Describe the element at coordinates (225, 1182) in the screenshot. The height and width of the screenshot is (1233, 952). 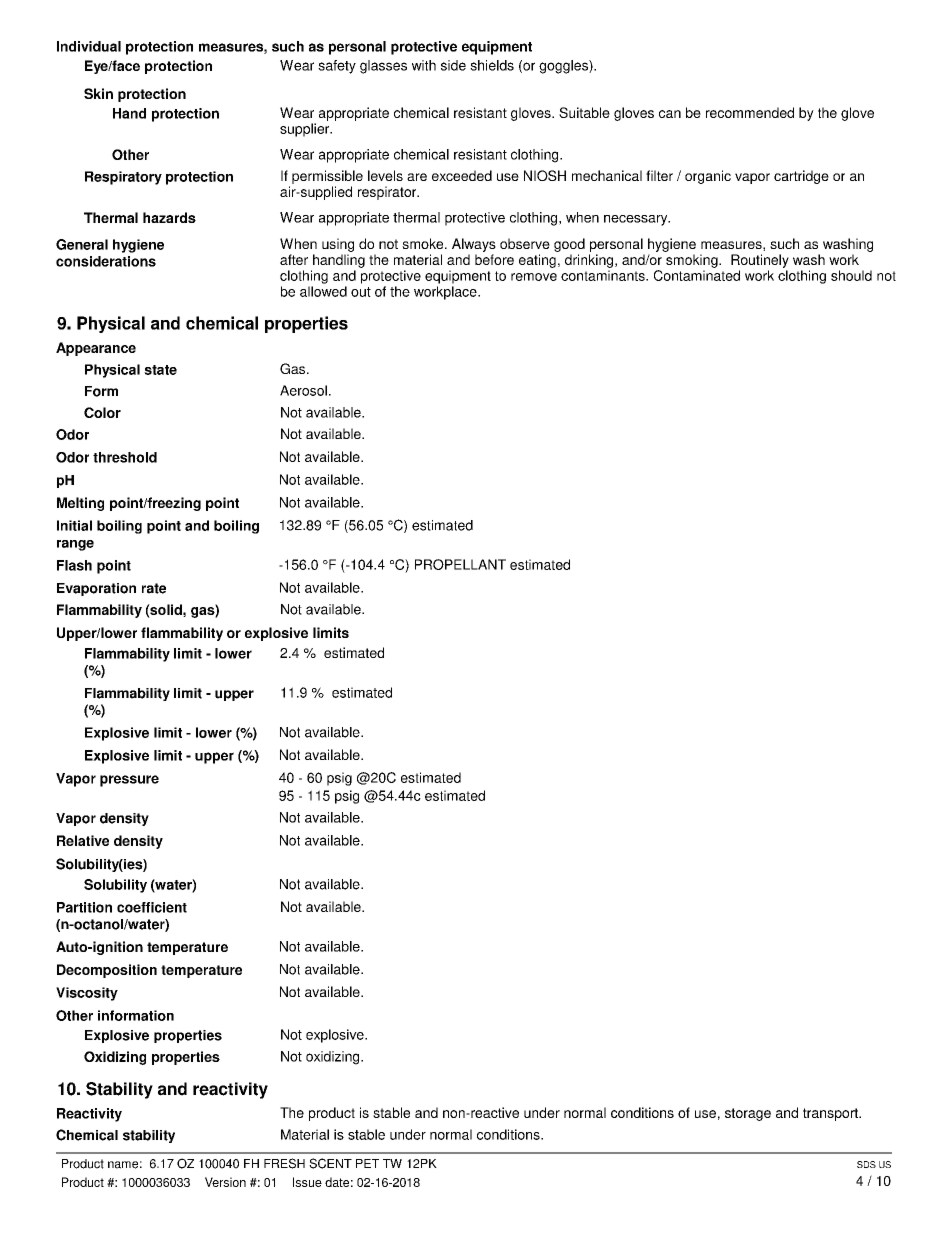
I see `Version` at that location.
